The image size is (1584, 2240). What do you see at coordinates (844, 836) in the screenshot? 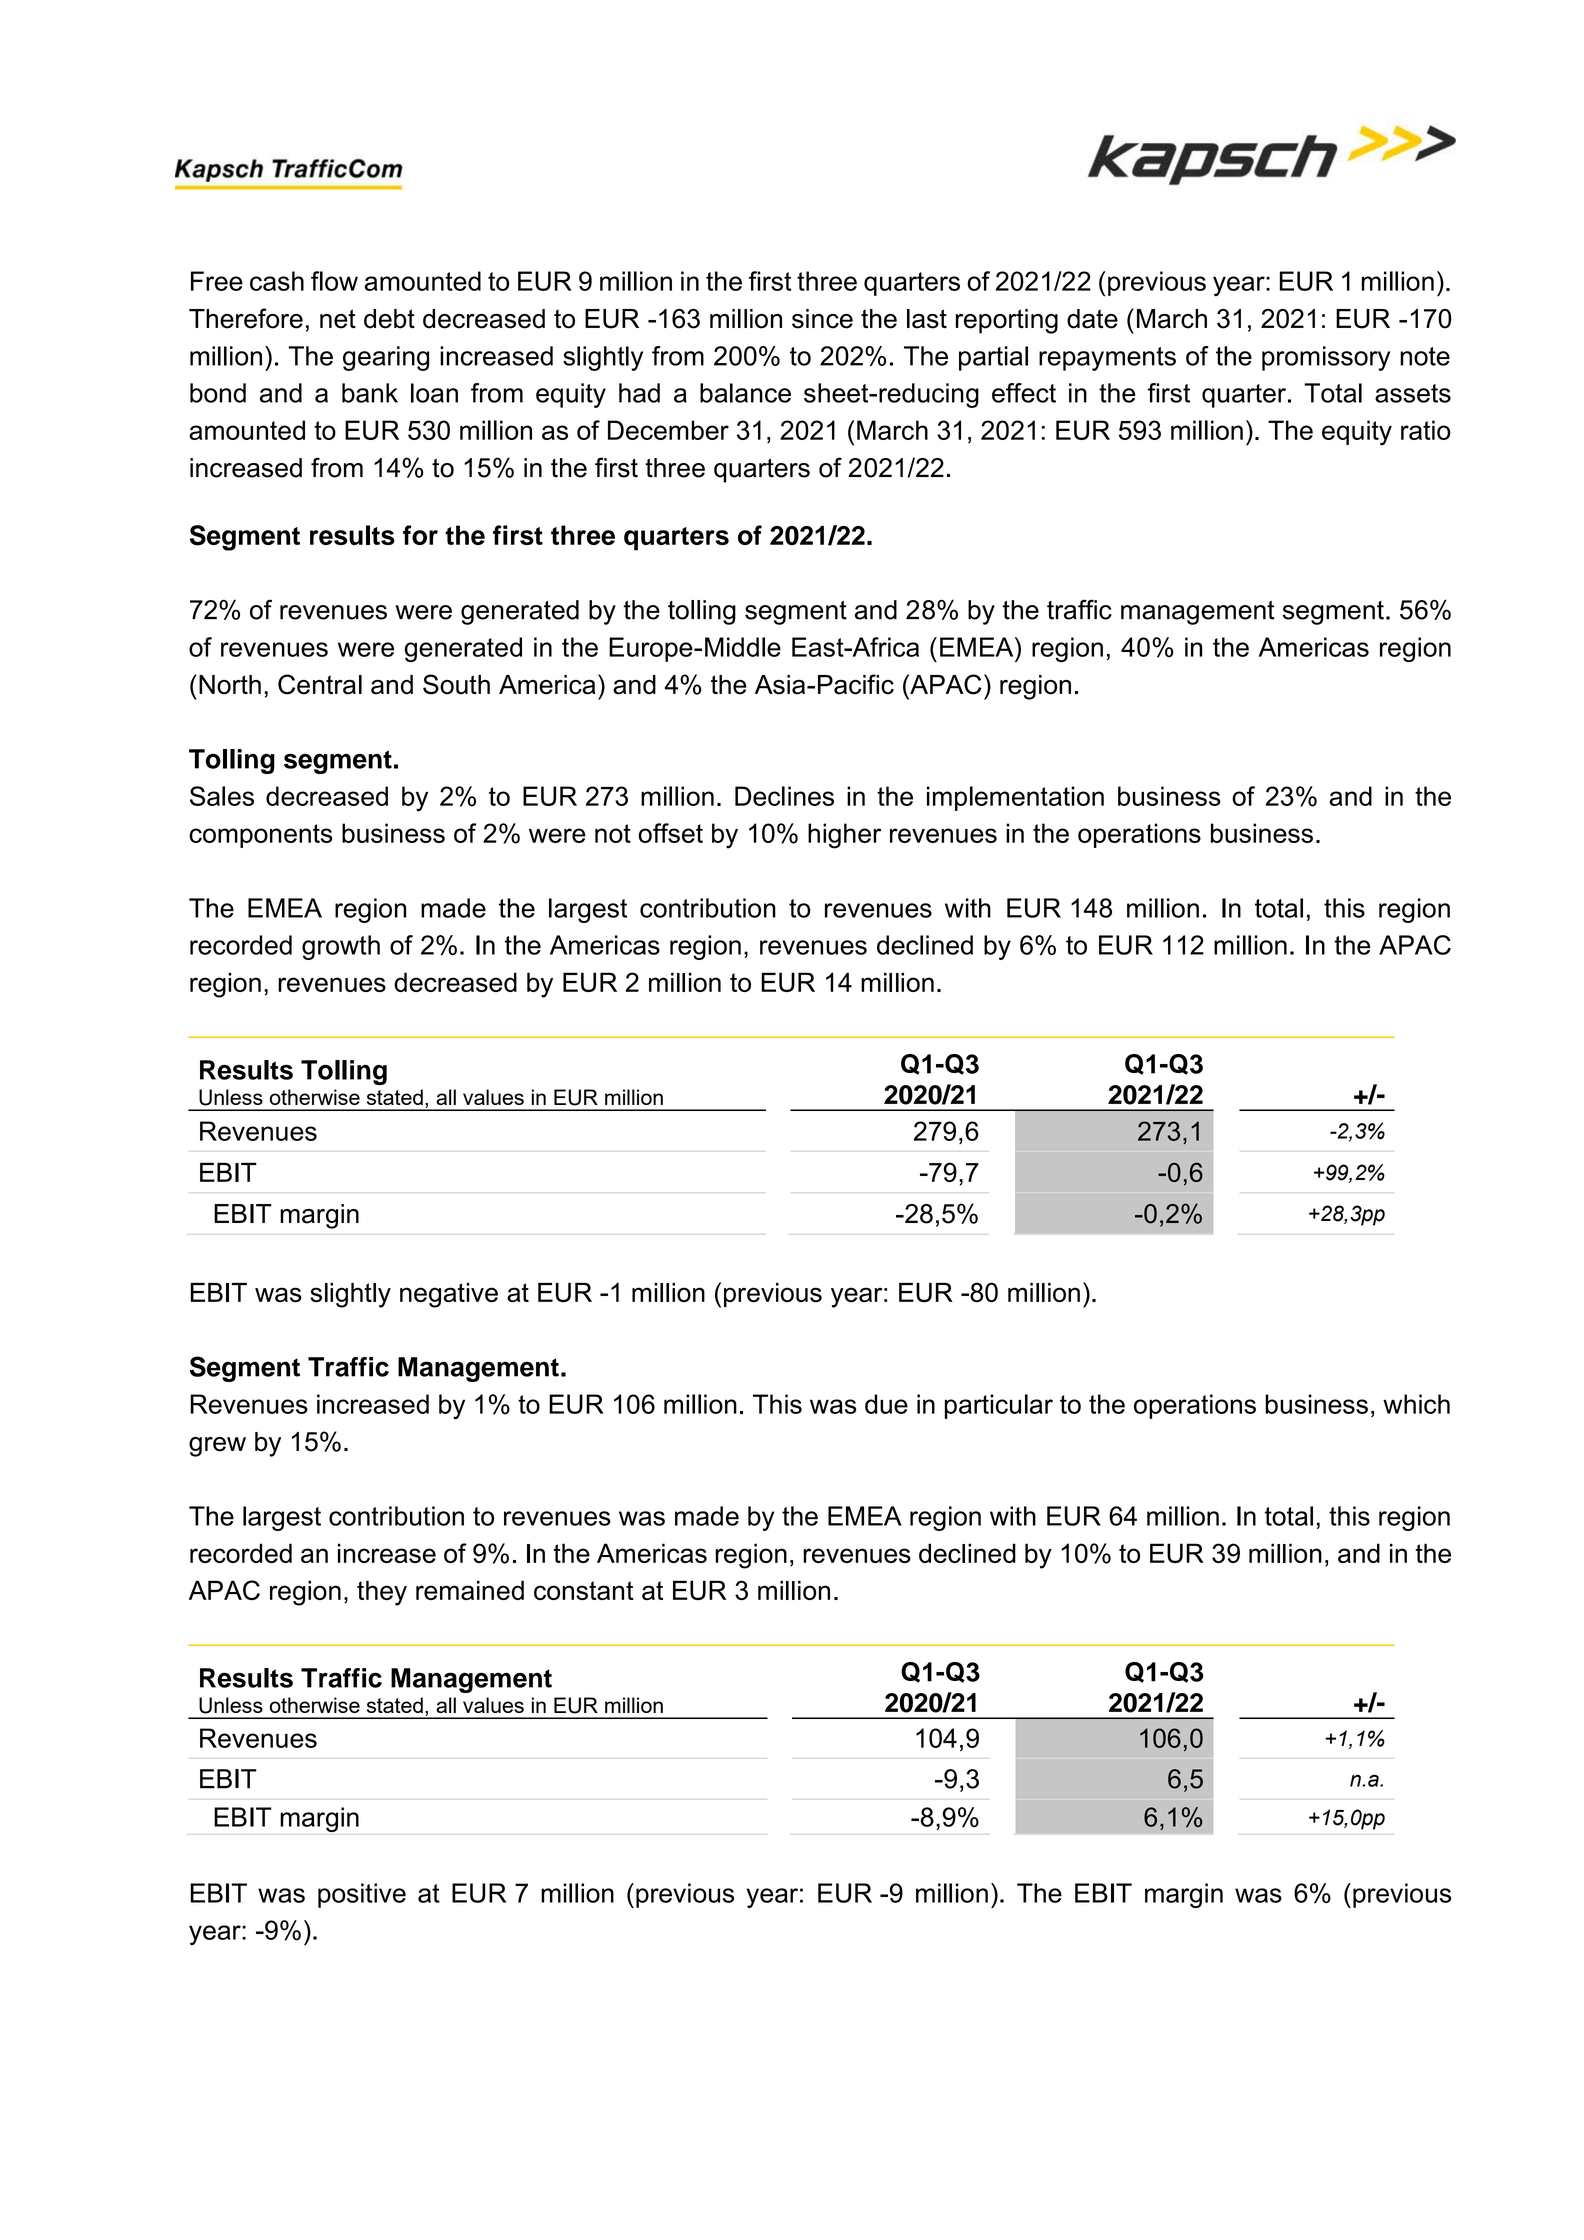
I see `higher` at bounding box center [844, 836].
